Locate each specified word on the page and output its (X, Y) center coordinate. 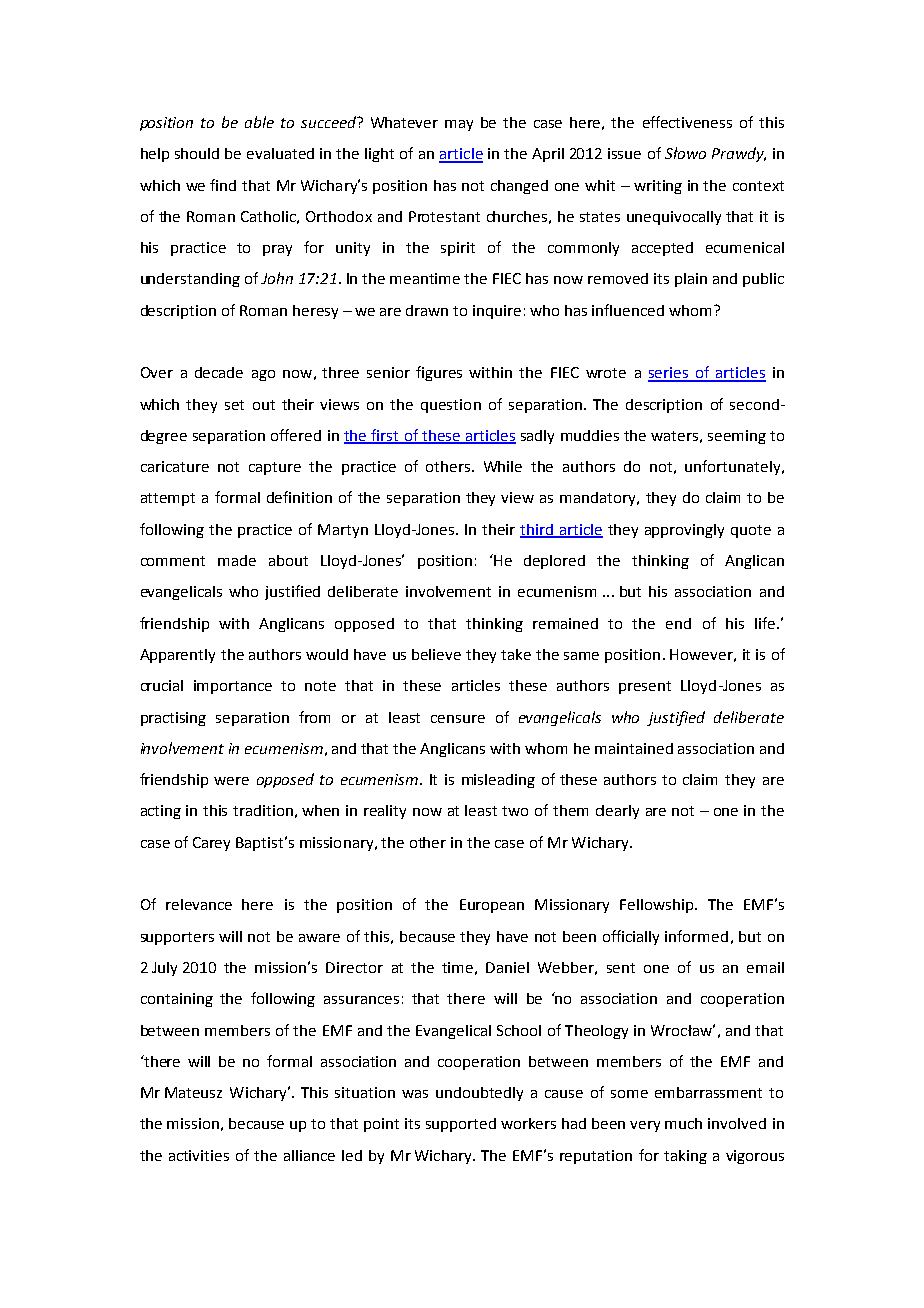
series (669, 374)
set (234, 405)
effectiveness (687, 122)
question (451, 406)
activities (199, 1155)
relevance (199, 904)
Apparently (177, 656)
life (766, 623)
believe (436, 654)
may (459, 125)
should (197, 153)
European (492, 906)
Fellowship (658, 906)
